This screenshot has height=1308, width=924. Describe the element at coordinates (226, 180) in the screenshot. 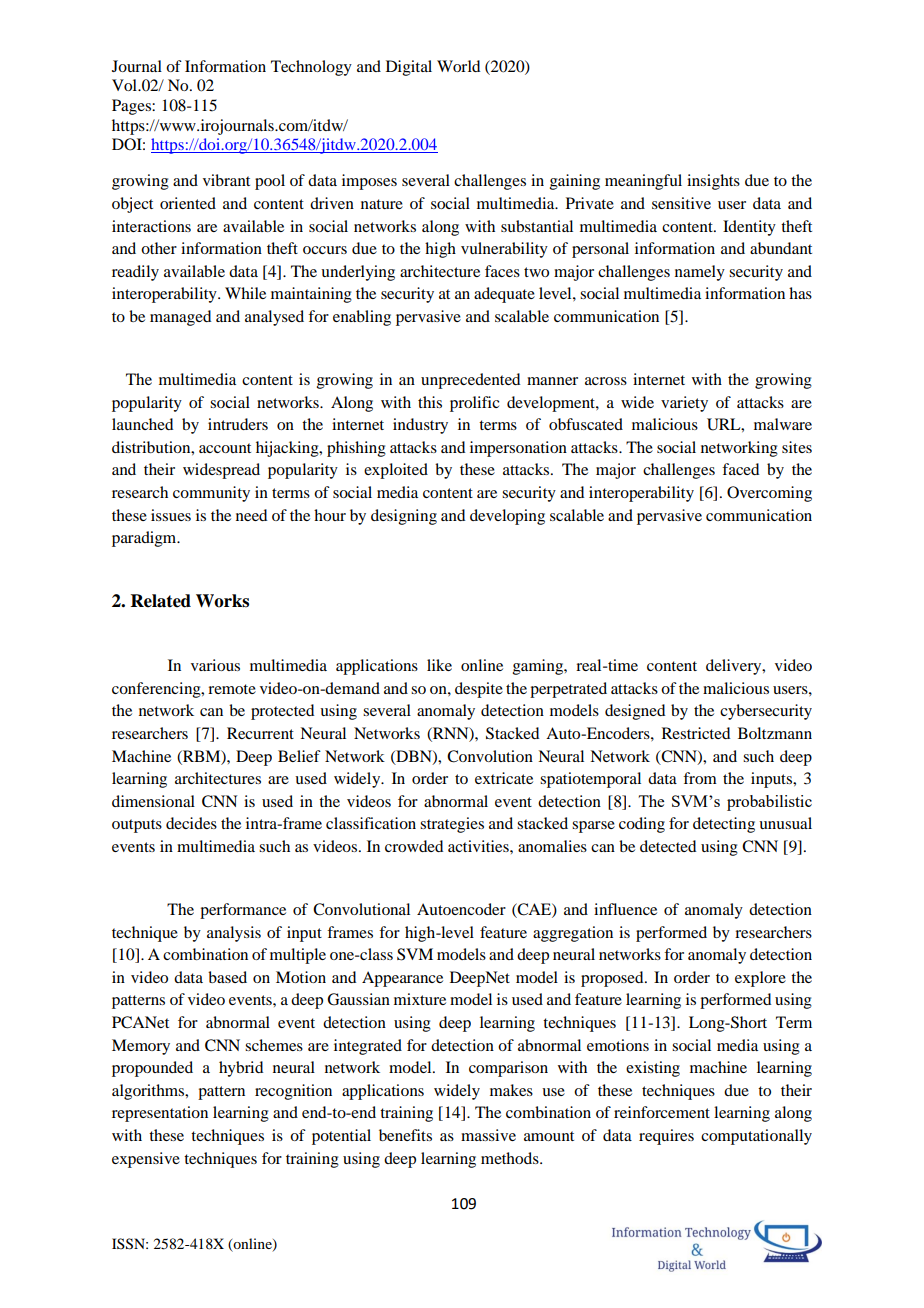

I see `vibrant` at that location.
